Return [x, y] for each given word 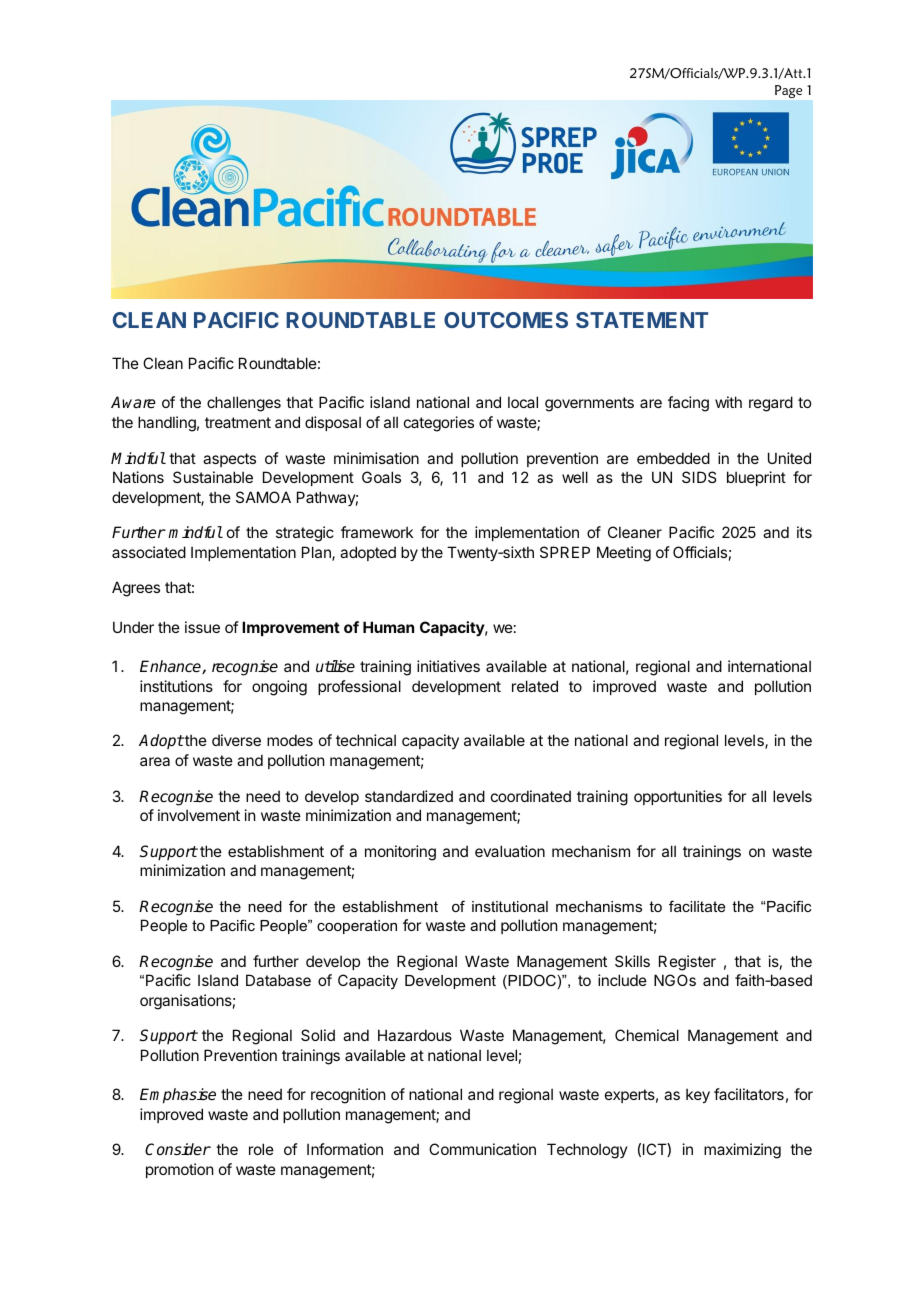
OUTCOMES [506, 320]
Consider [178, 1149]
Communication [482, 1149]
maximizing [742, 1151]
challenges [244, 404]
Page [788, 91]
